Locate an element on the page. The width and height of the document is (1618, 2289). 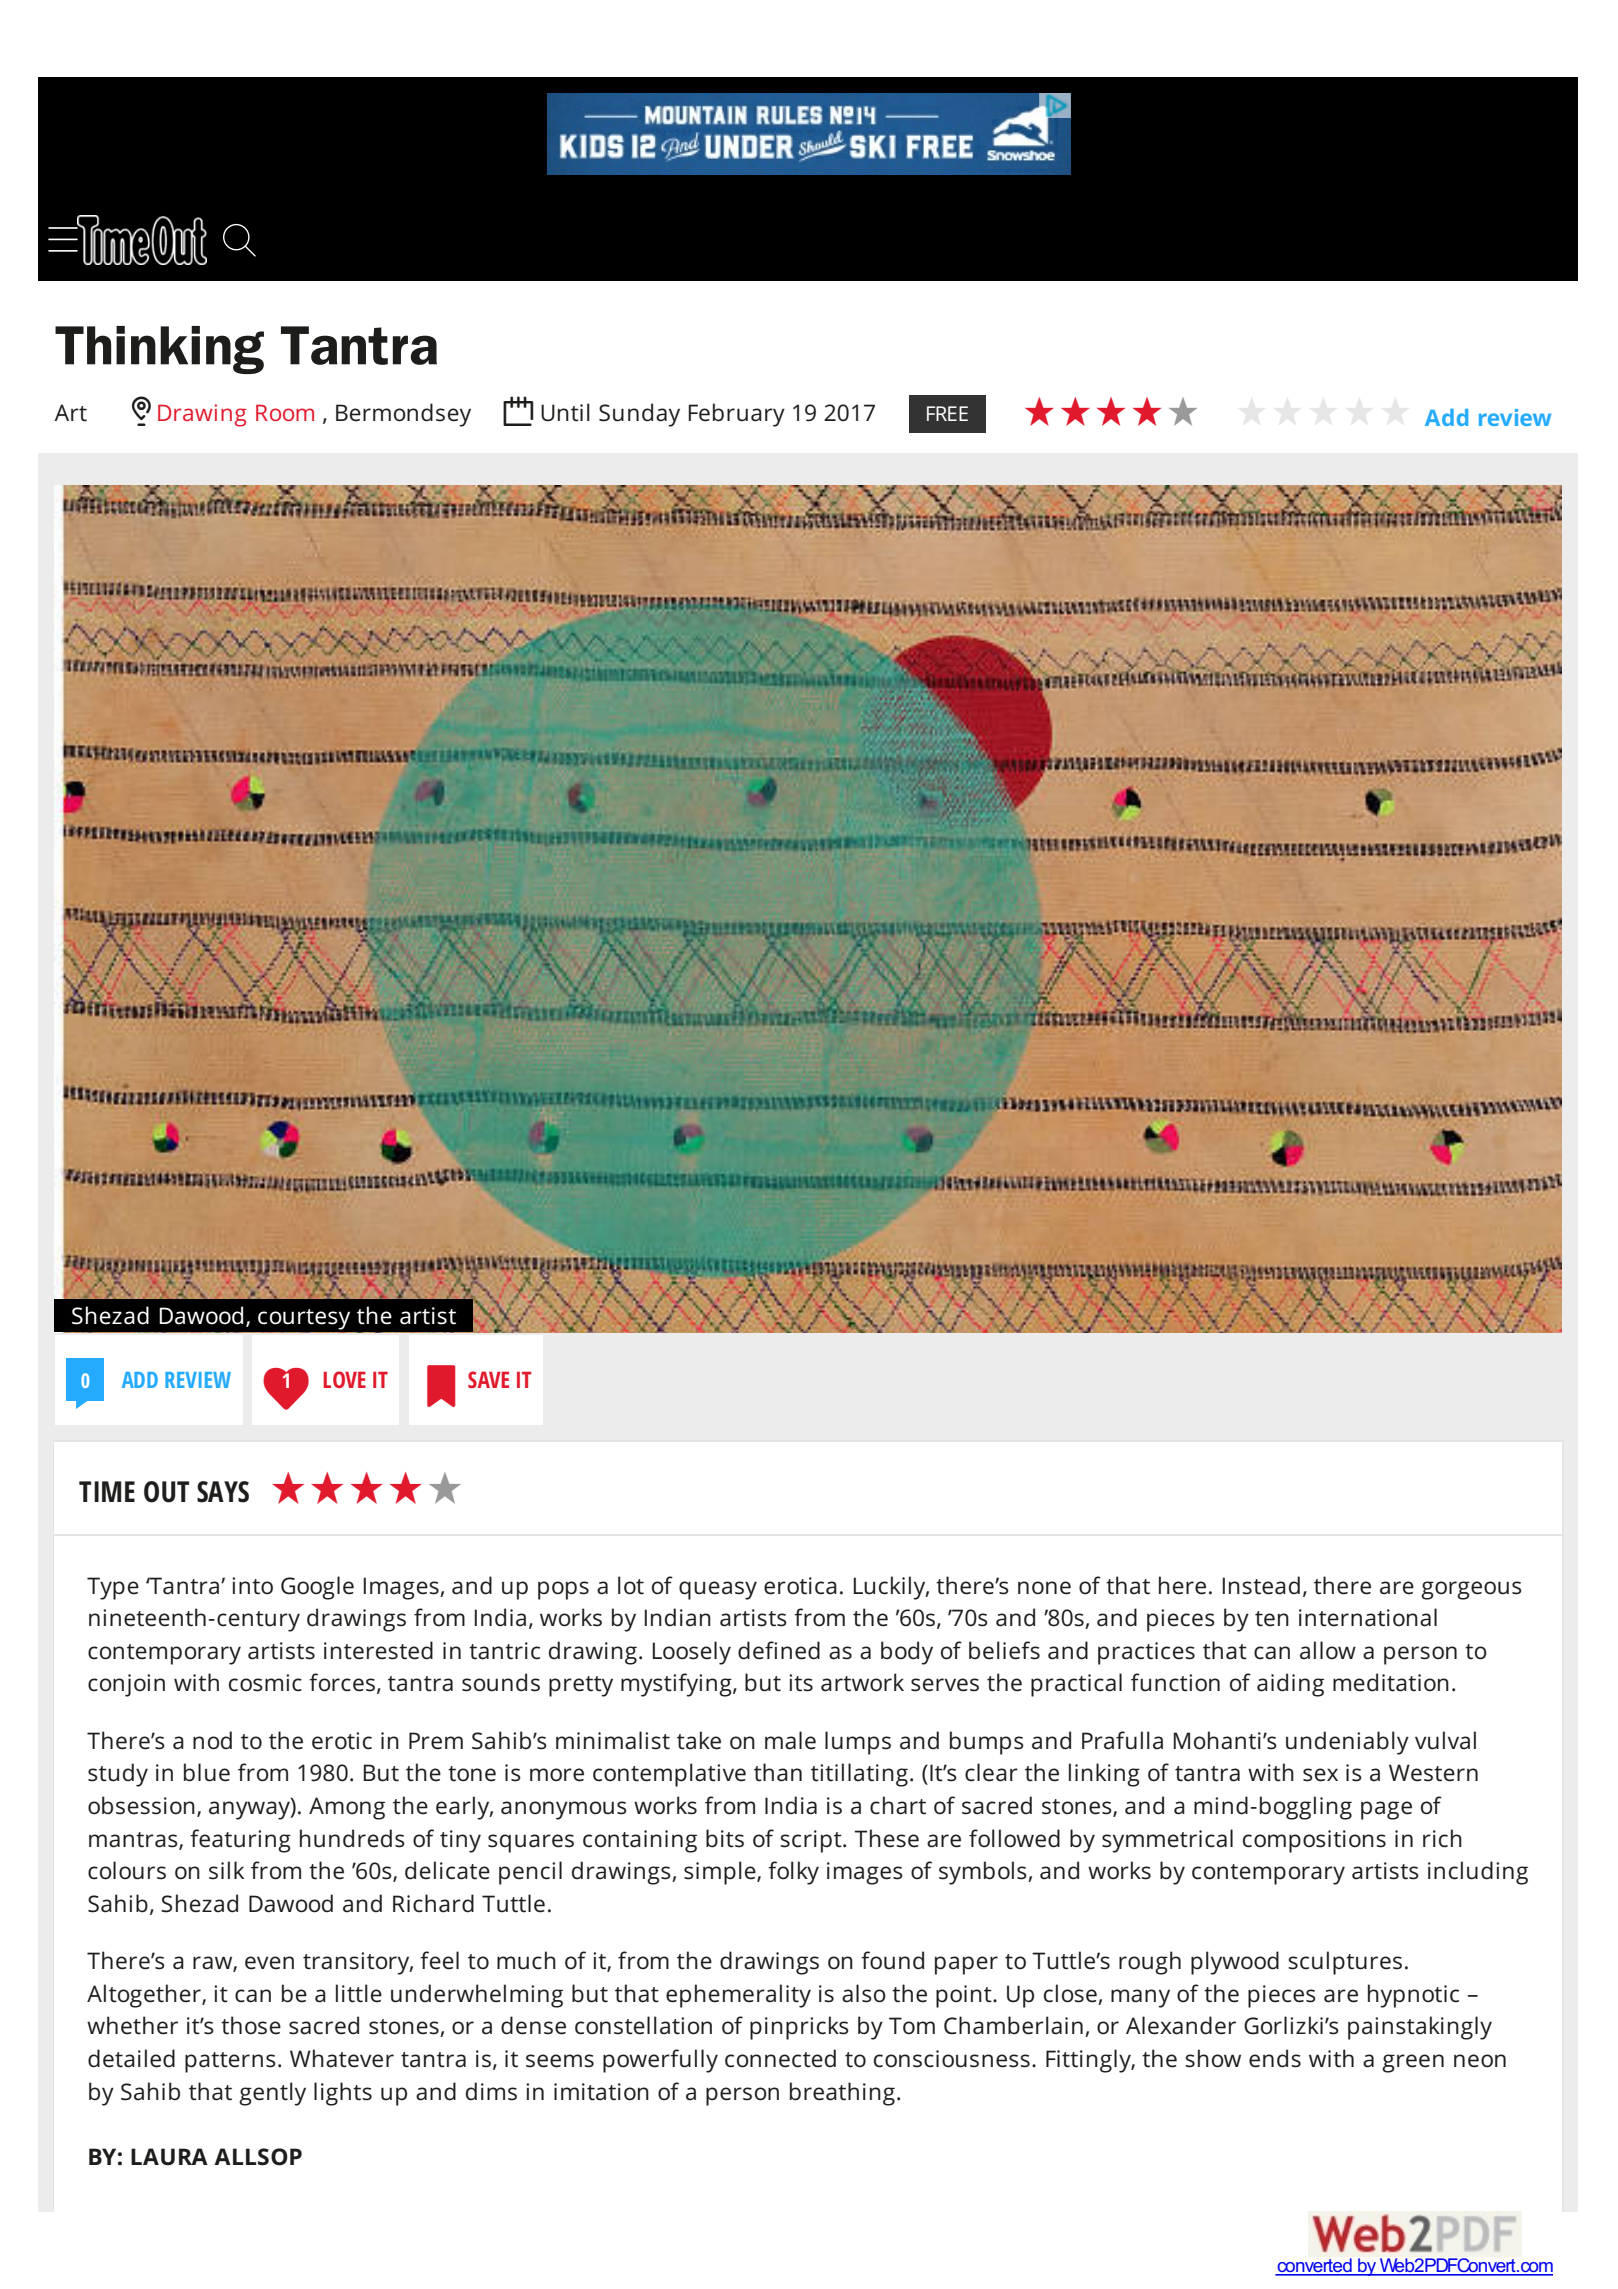
Room is located at coordinates (285, 413).
